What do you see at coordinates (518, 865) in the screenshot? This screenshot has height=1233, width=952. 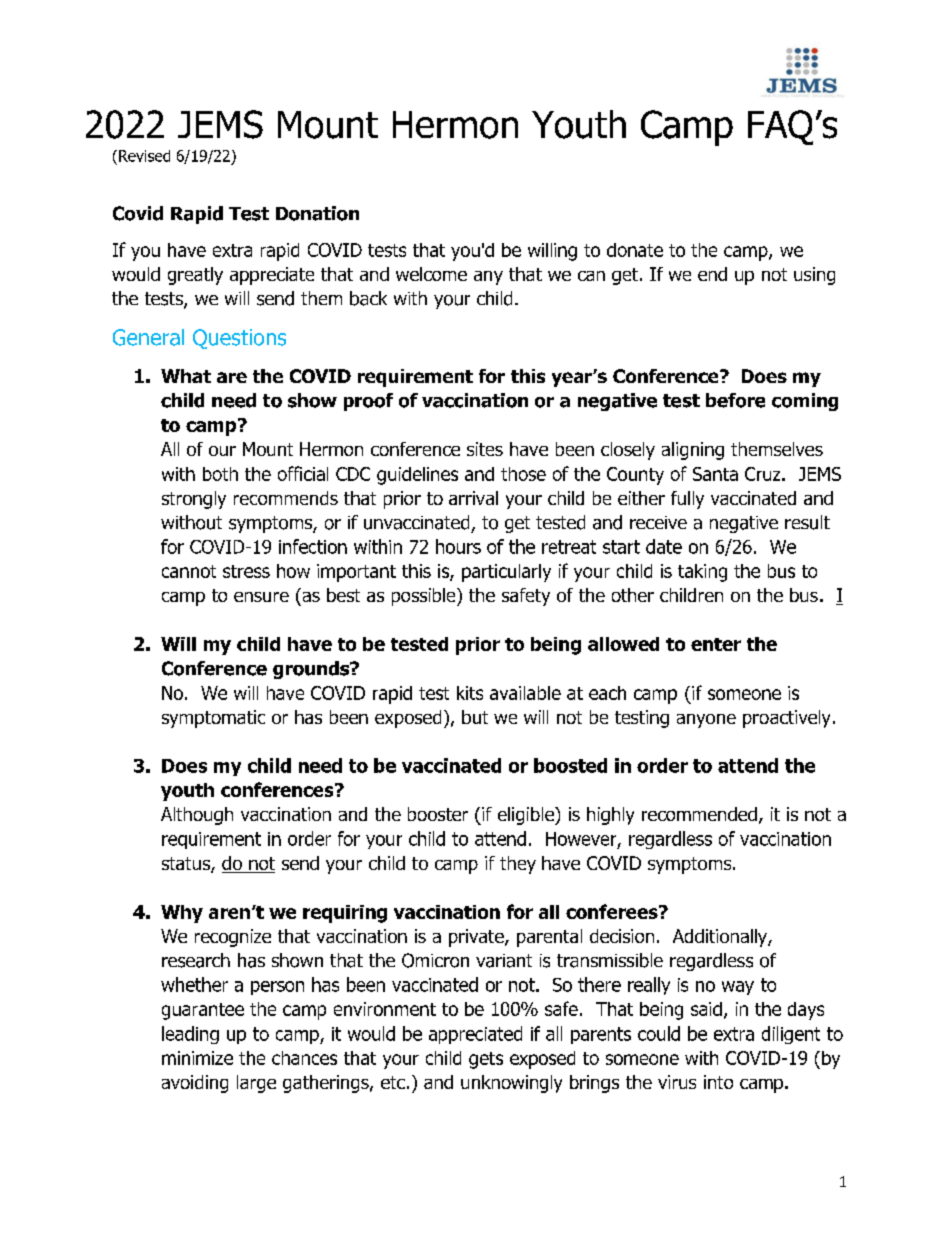 I see `they` at bounding box center [518, 865].
